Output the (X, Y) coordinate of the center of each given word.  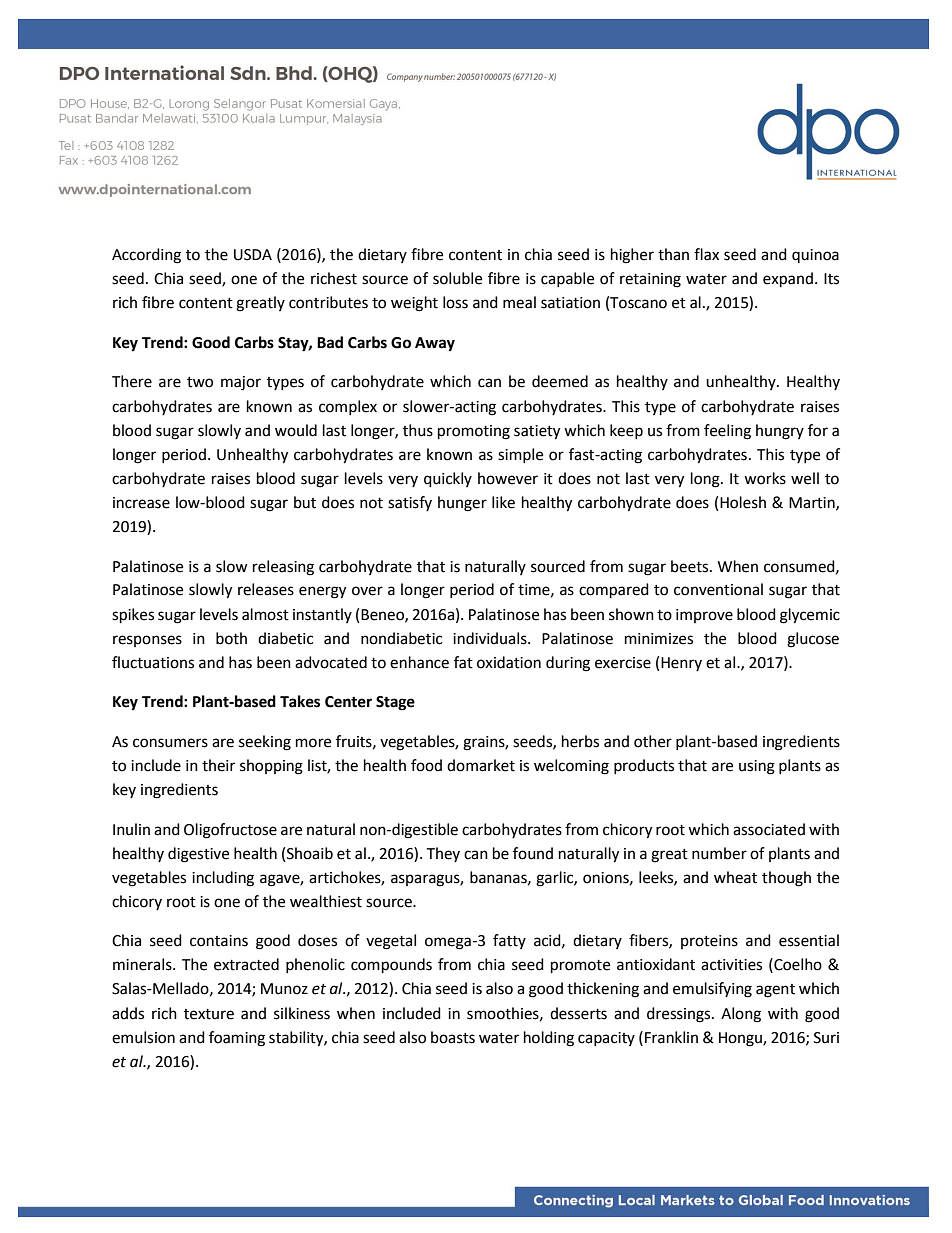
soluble (457, 278)
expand (788, 280)
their (218, 765)
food (426, 765)
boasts (453, 1037)
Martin (813, 503)
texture (209, 1014)
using (757, 767)
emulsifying (712, 990)
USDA (253, 255)
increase (141, 503)
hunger (462, 504)
